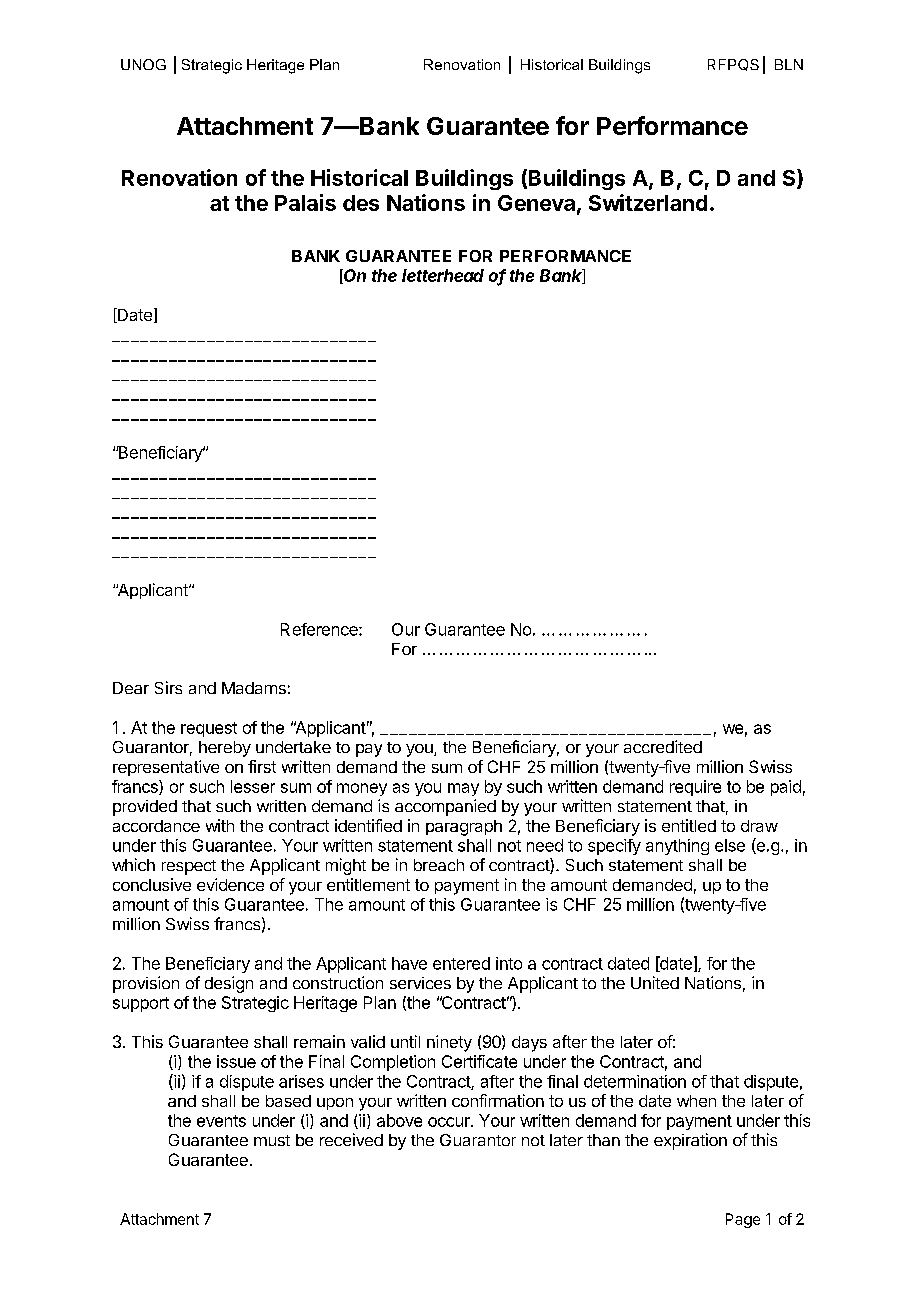 The width and height of the screenshot is (924, 1308). Describe the element at coordinates (789, 64) in the screenshot. I see `BLN` at that location.
